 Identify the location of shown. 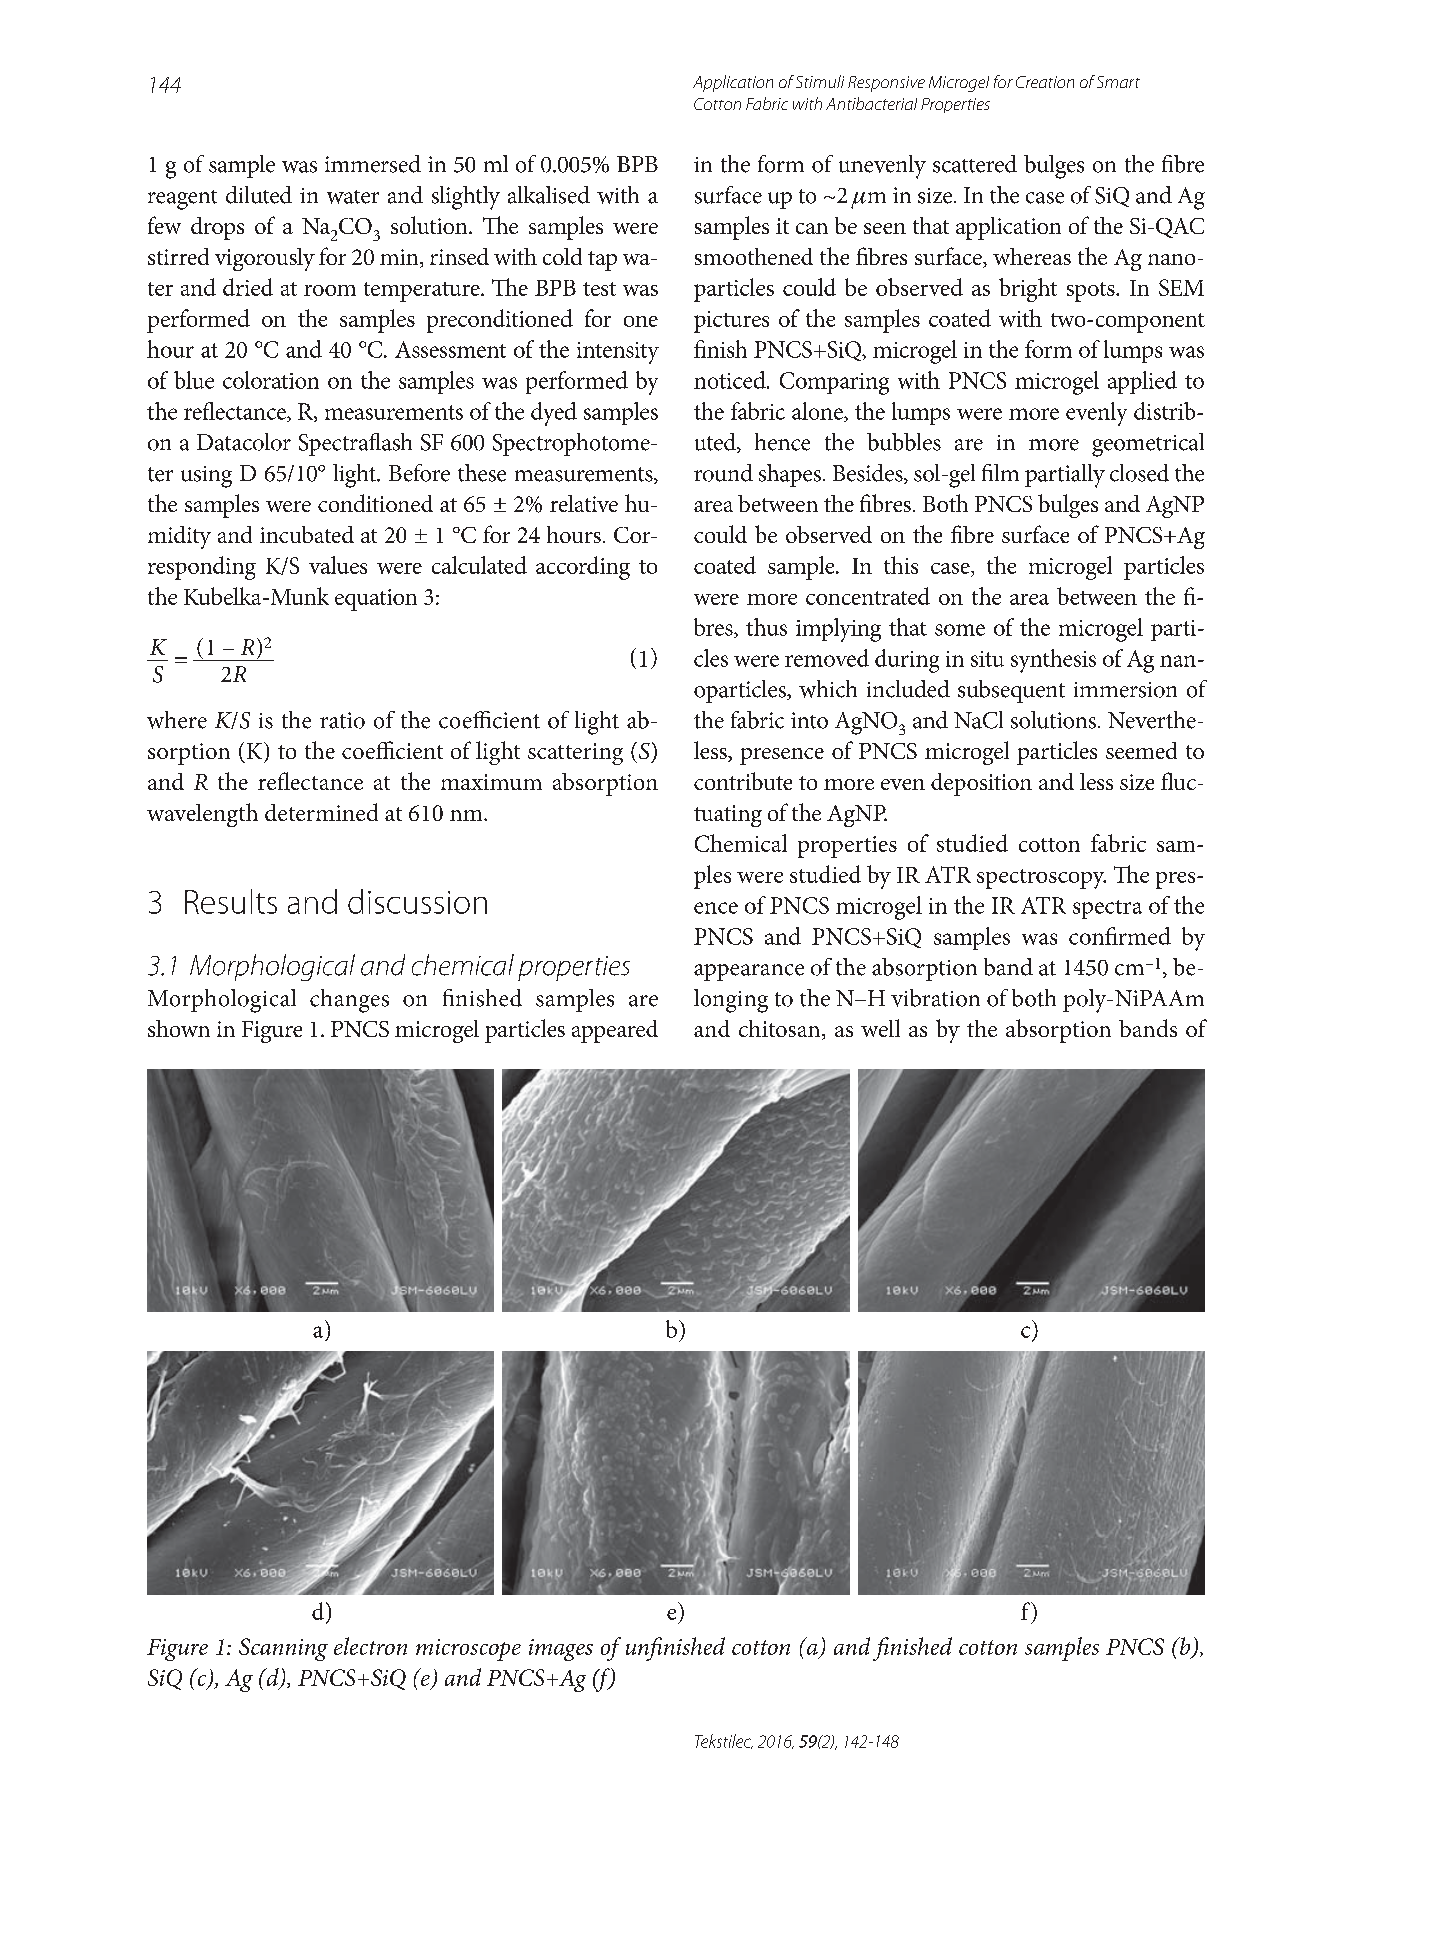
(179, 1028).
